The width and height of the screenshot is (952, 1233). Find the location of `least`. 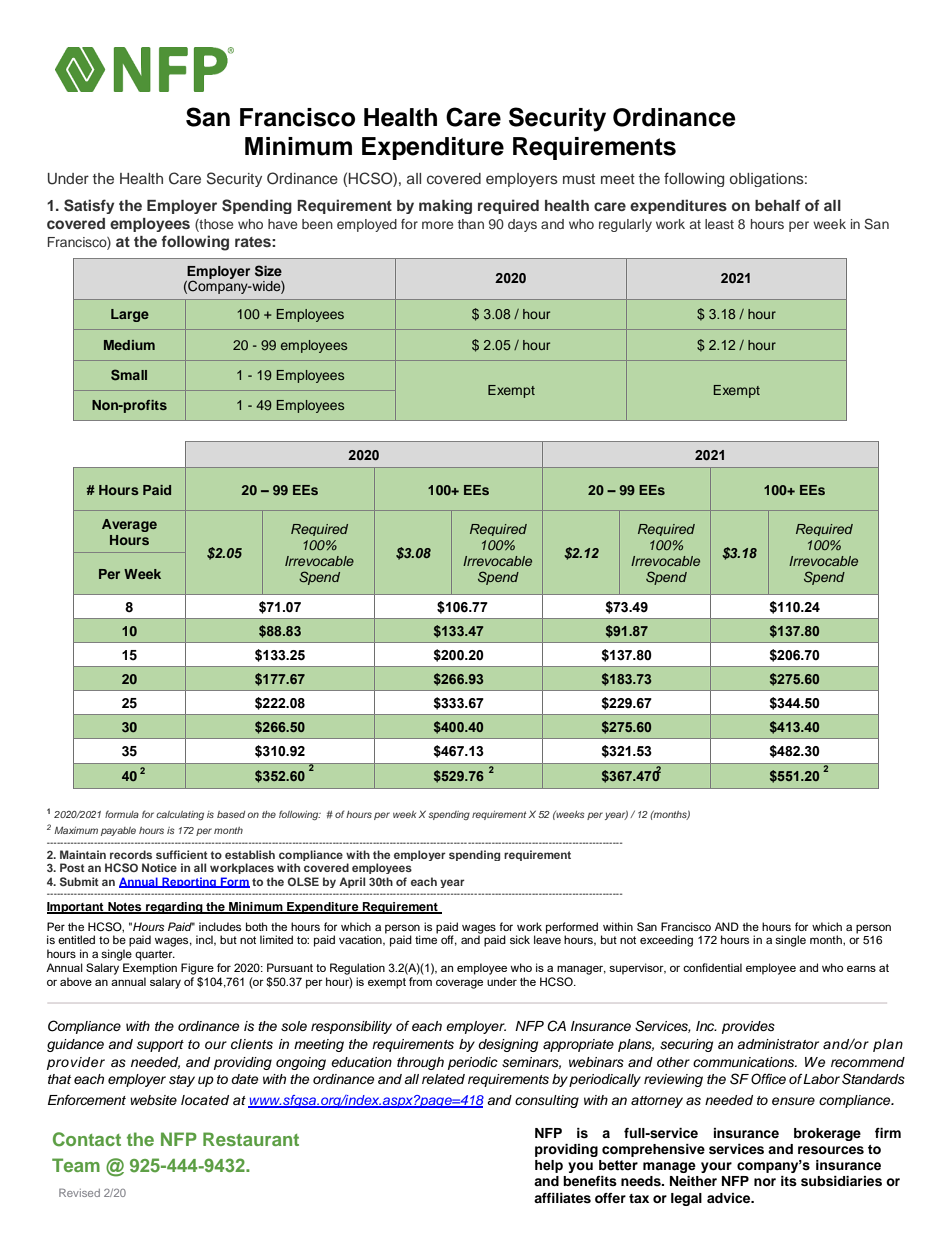

least is located at coordinates (719, 224).
